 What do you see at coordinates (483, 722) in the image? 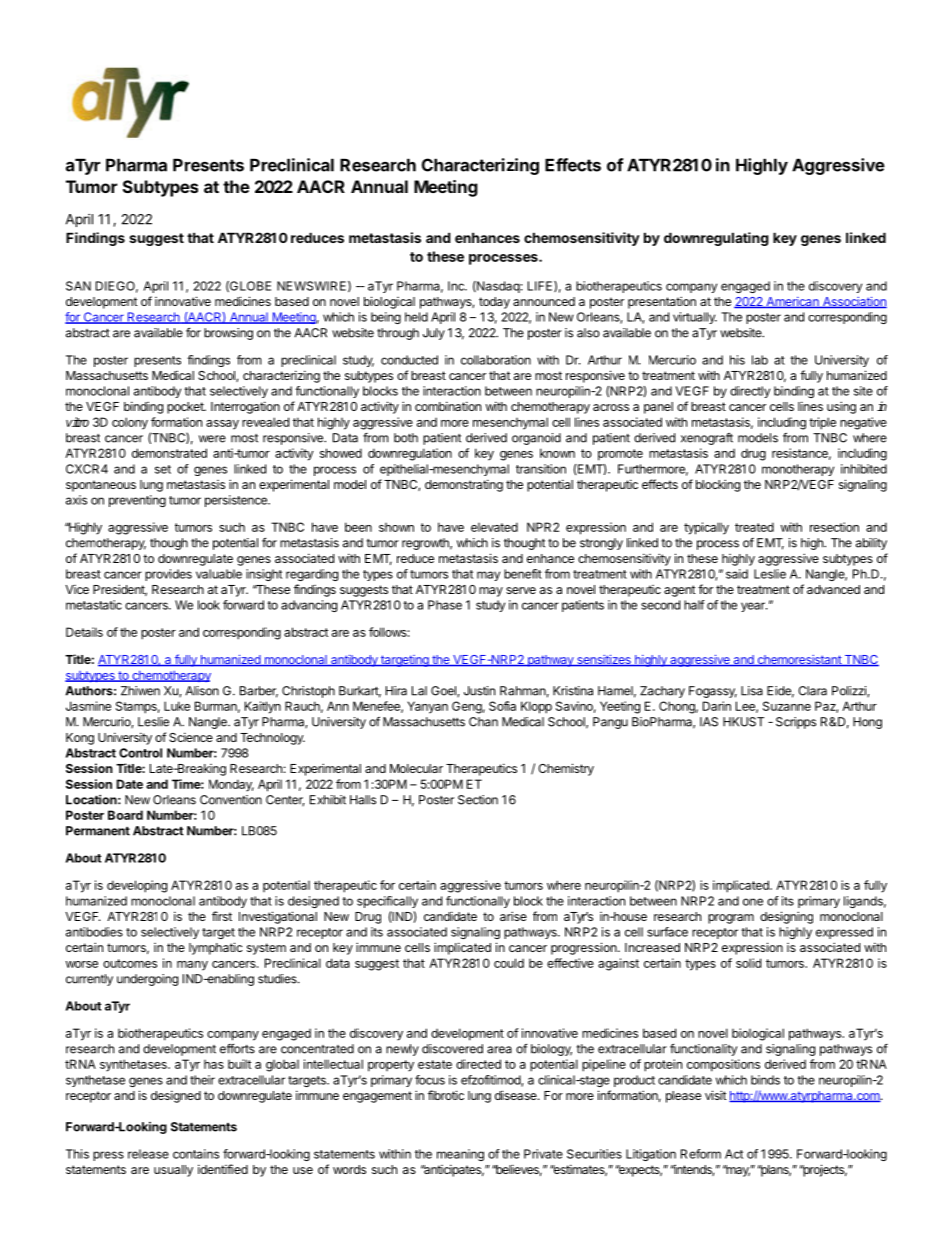
I see `Chan` at bounding box center [483, 722].
